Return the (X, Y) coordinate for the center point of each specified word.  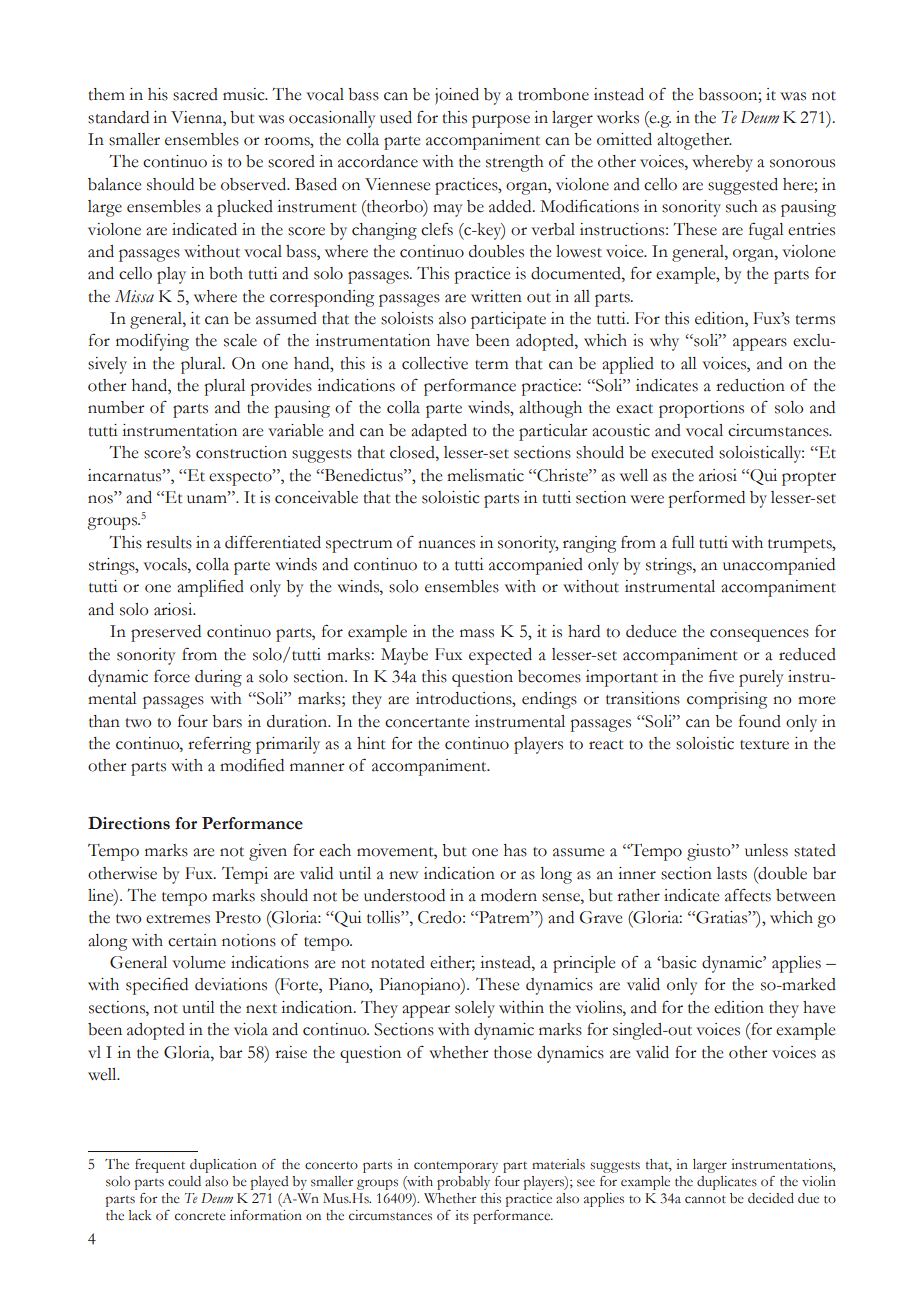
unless (766, 850)
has (515, 850)
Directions (129, 823)
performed (707, 499)
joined (457, 96)
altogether (694, 141)
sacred (195, 94)
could (184, 1181)
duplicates (727, 1183)
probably (463, 1183)
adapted (439, 432)
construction (241, 452)
